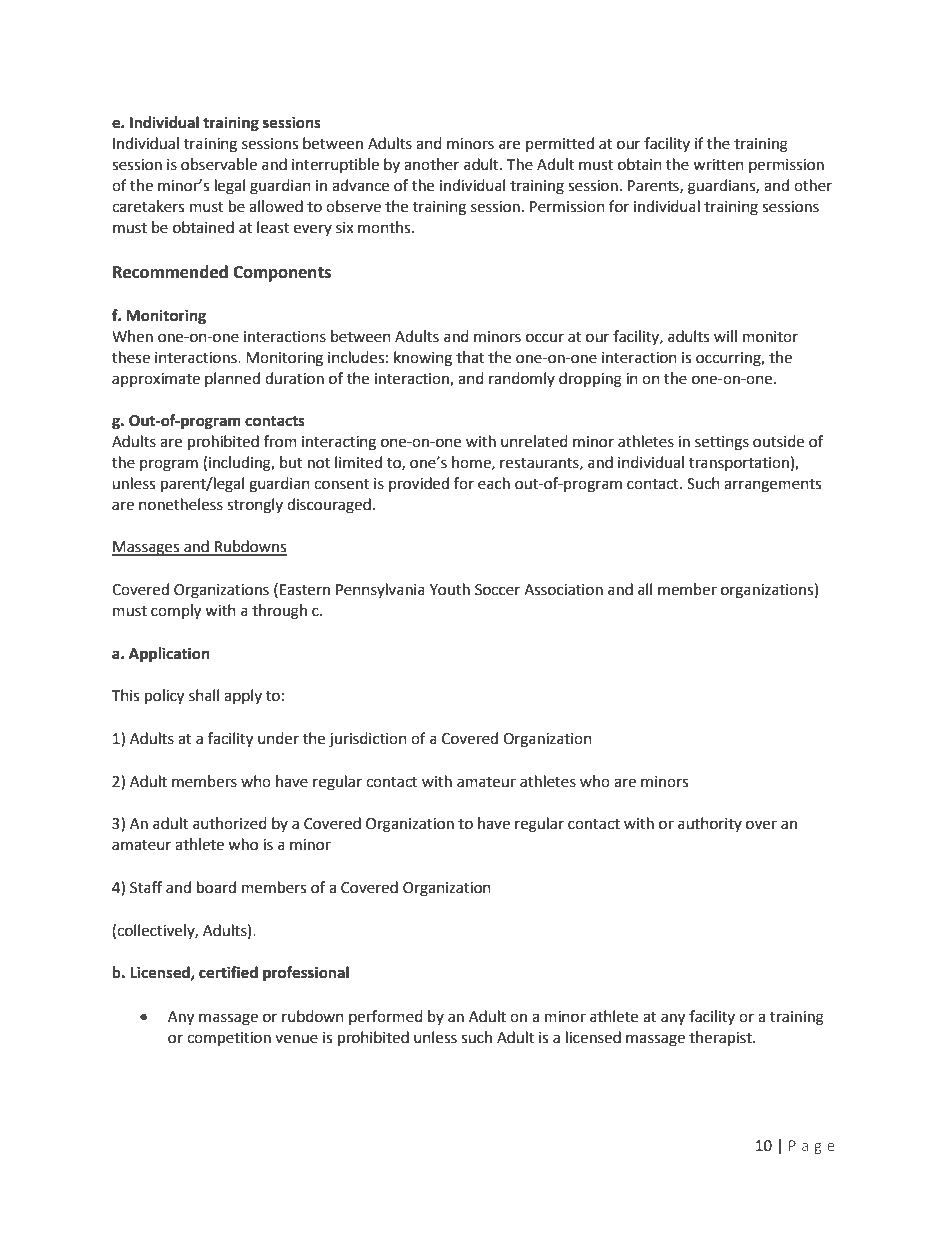 The image size is (952, 1233). Describe the element at coordinates (360, 185) in the image. I see `advance` at that location.
